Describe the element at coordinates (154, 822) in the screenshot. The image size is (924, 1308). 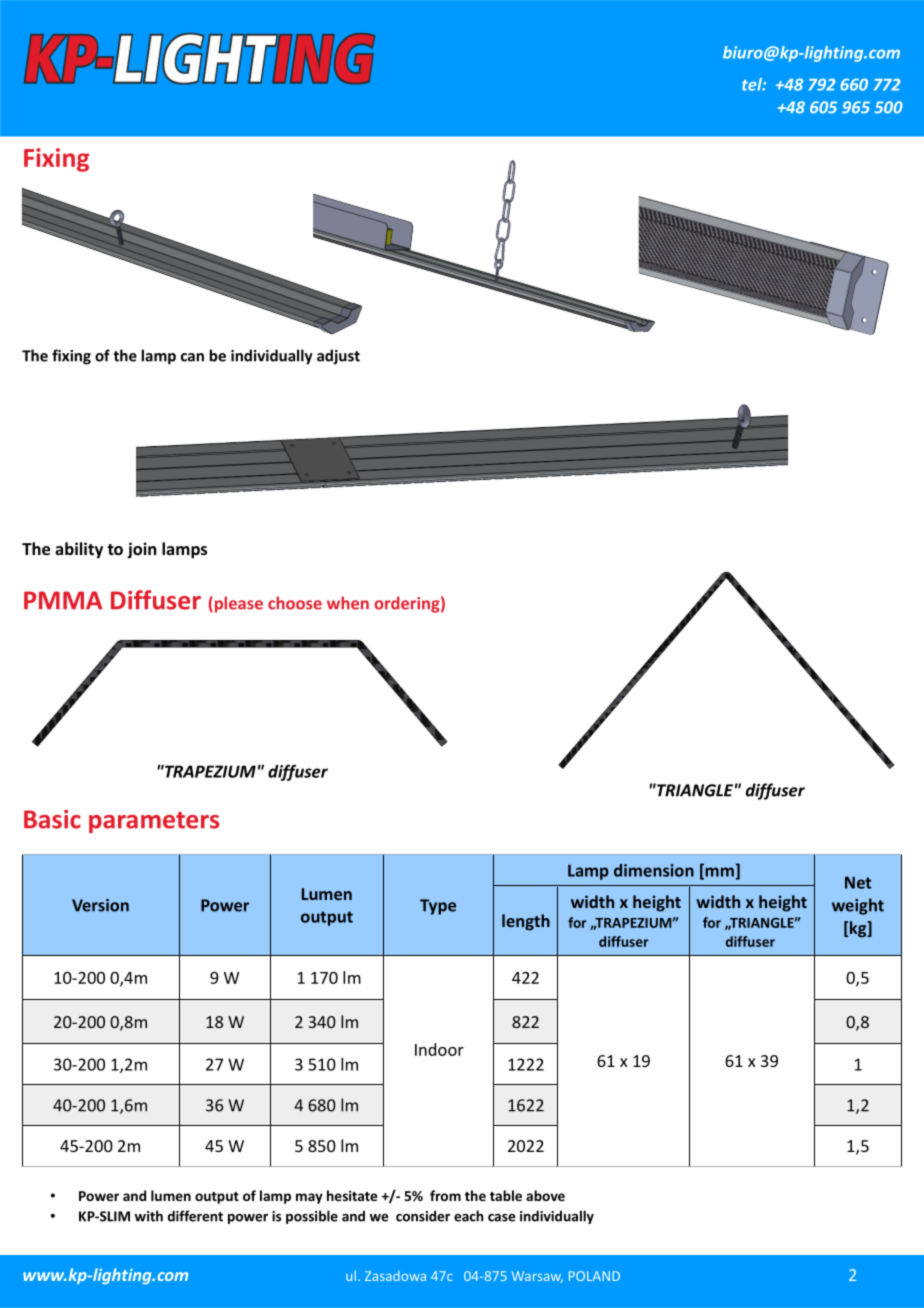
I see `parameters` at that location.
